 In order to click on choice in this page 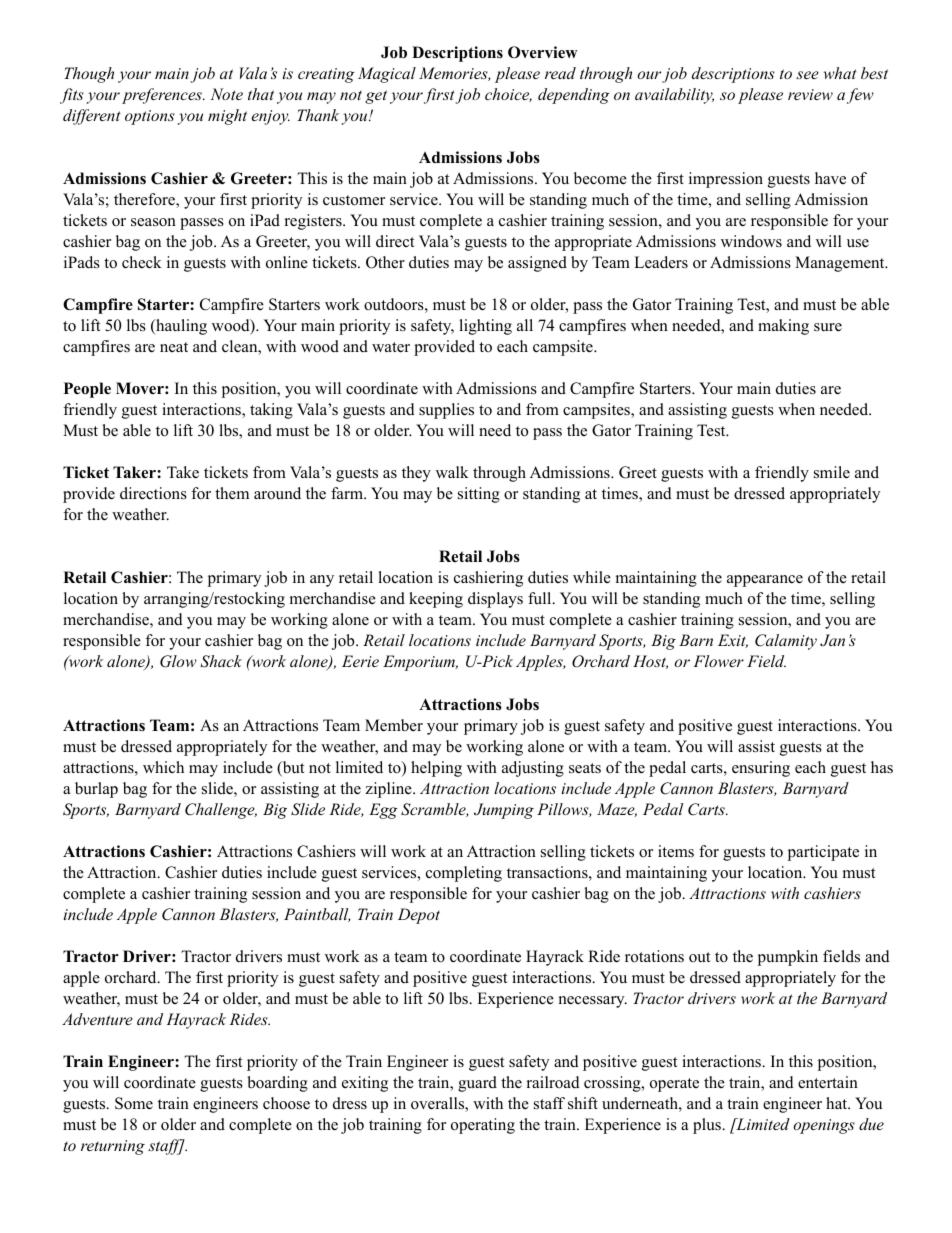, I will do `click(508, 95)`.
